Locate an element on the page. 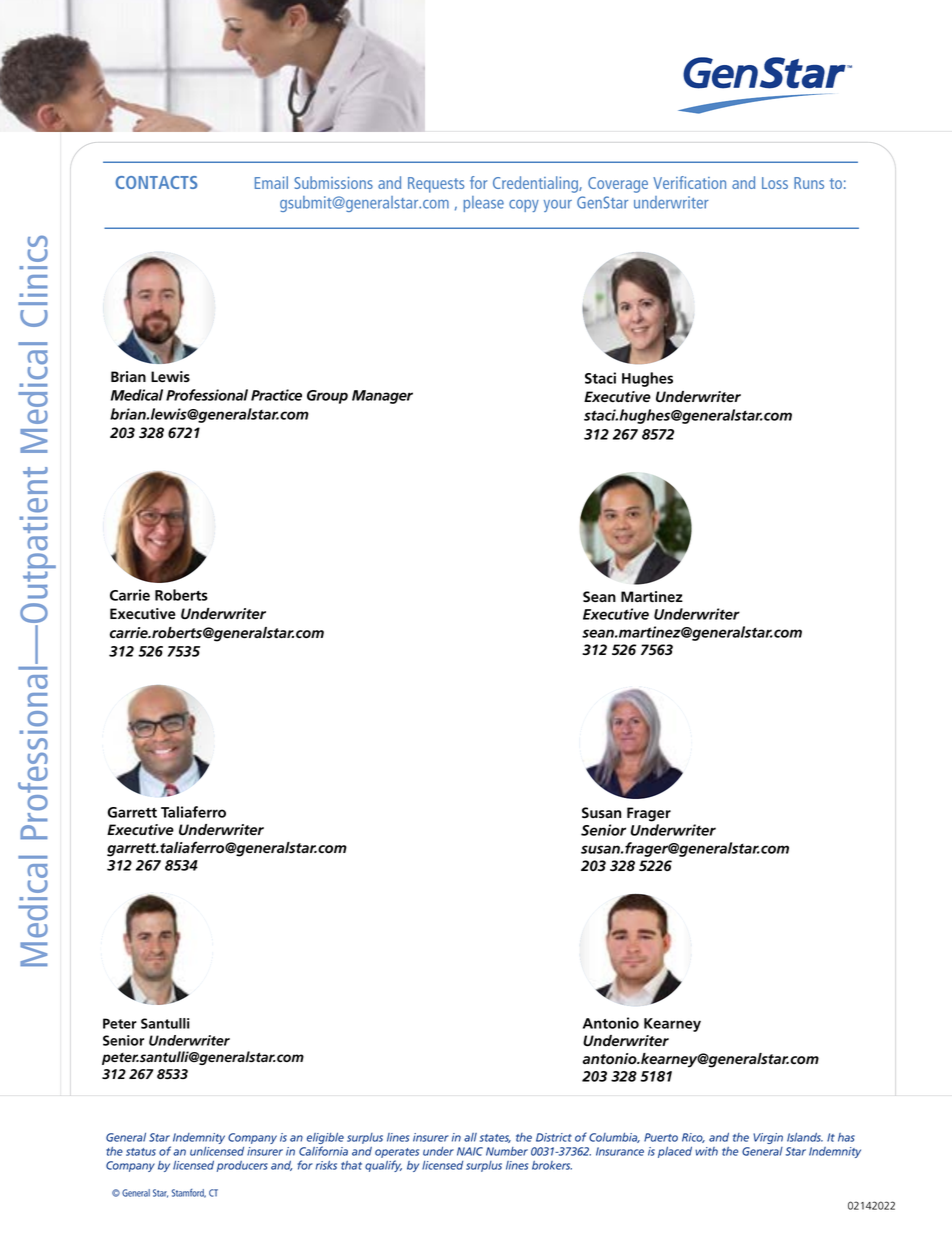  eligible is located at coordinates (325, 1140).
